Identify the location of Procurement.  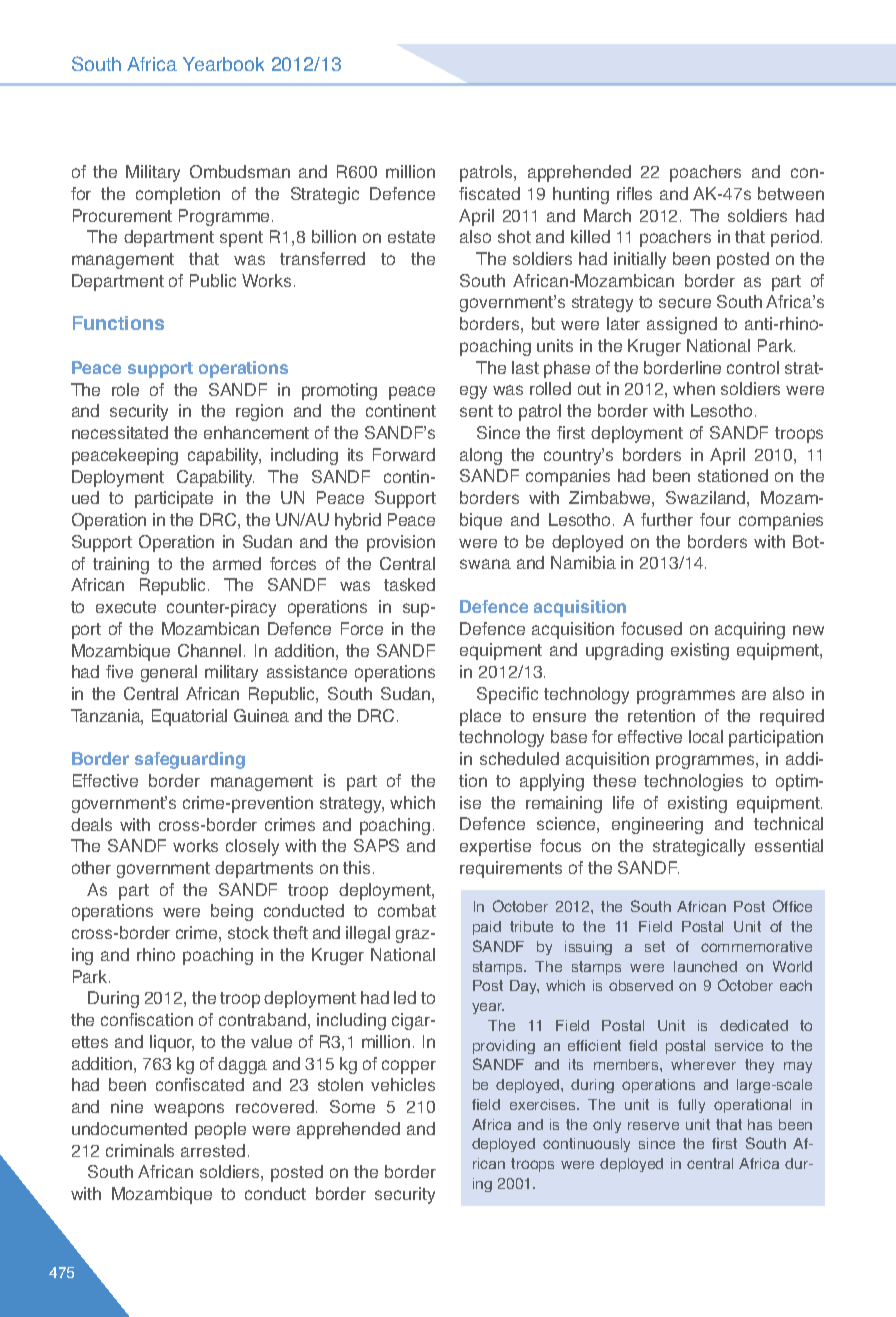
(122, 215).
